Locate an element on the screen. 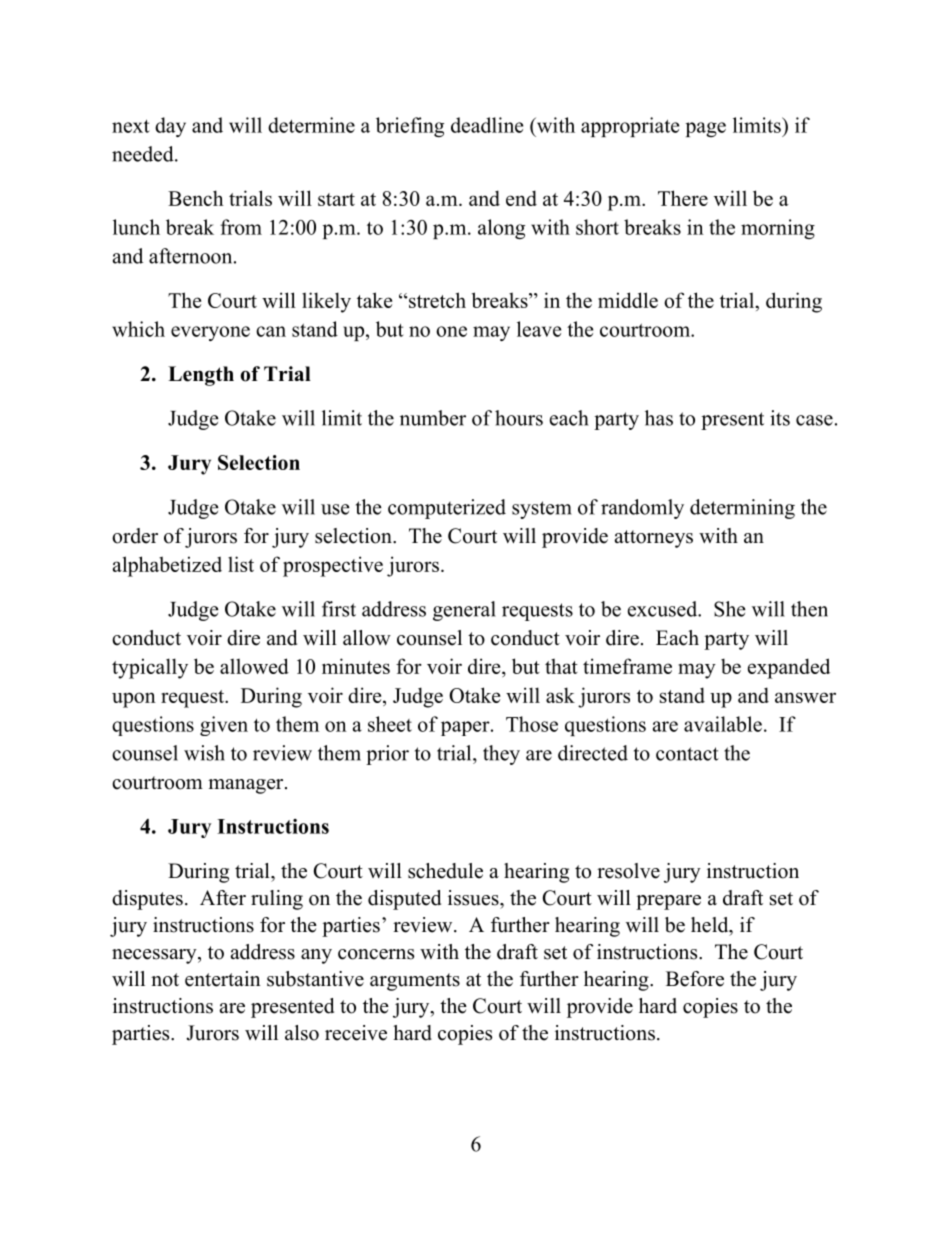 The image size is (952, 1233). page is located at coordinates (706, 129).
